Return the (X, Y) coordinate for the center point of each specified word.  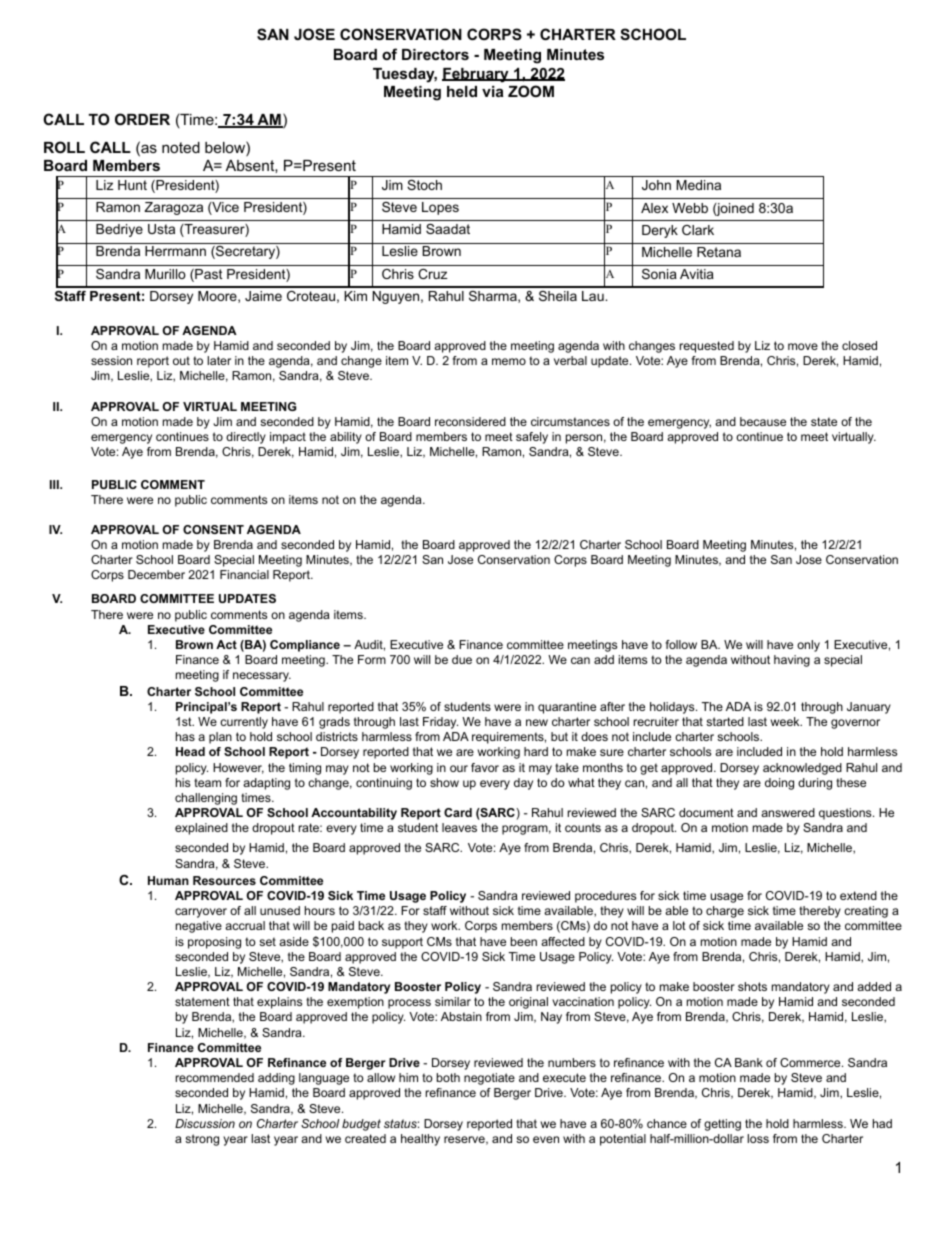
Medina (698, 185)
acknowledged (802, 769)
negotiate (489, 1079)
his (183, 782)
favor (485, 767)
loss (758, 1138)
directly (246, 438)
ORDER (142, 119)
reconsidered (470, 421)
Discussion (205, 1123)
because (763, 421)
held (462, 91)
